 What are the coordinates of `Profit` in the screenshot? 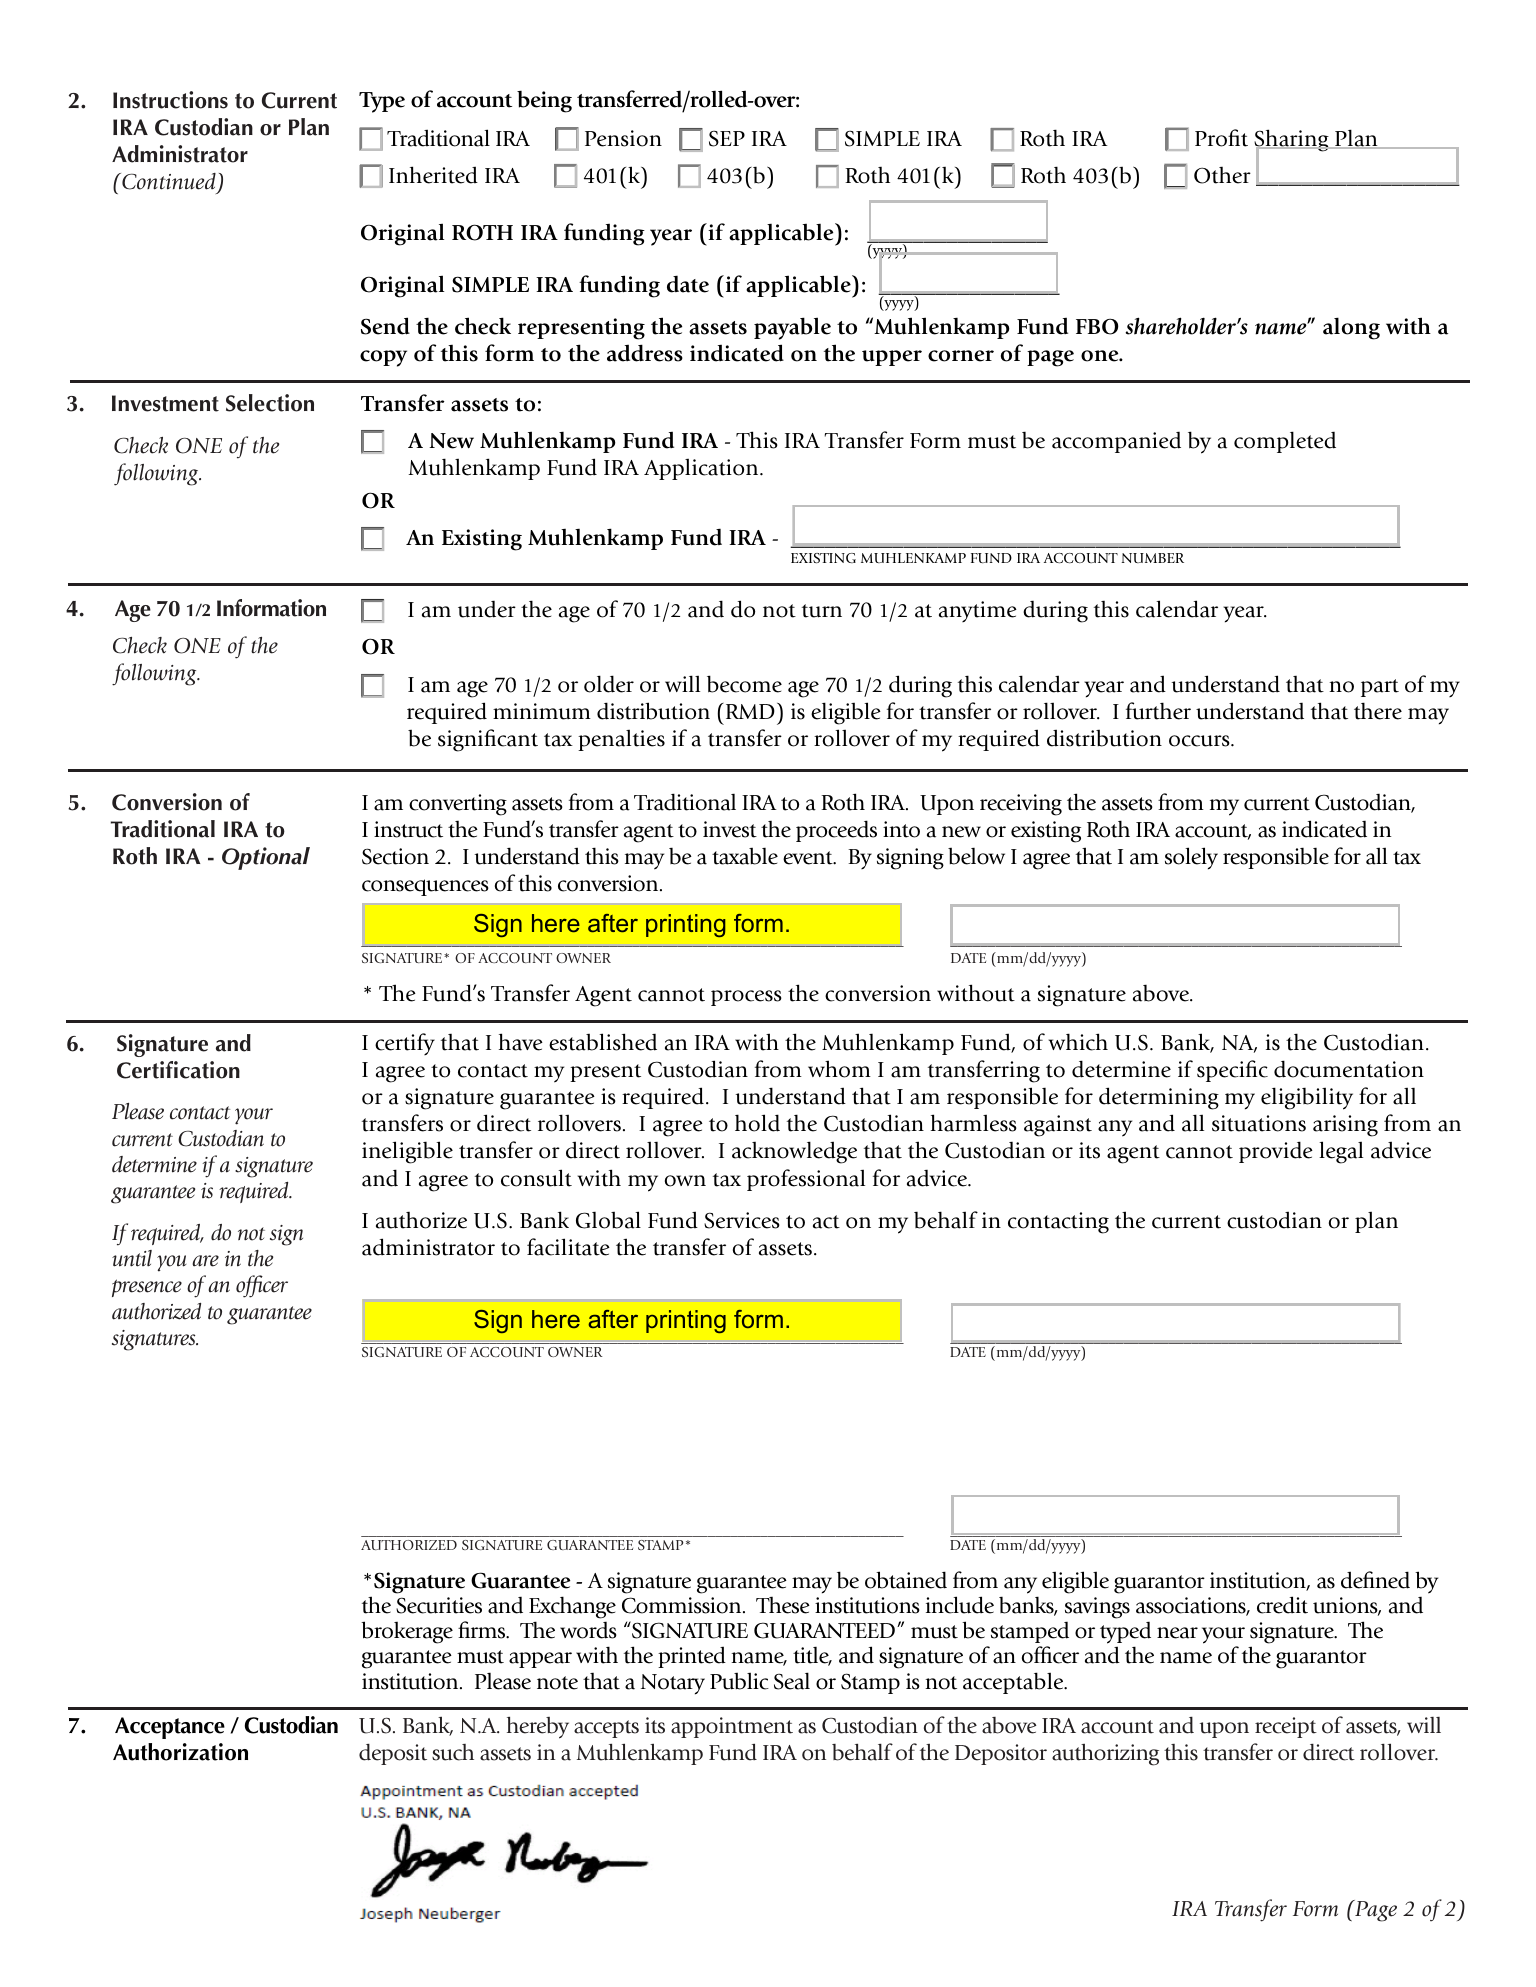 It's located at (1221, 138).
